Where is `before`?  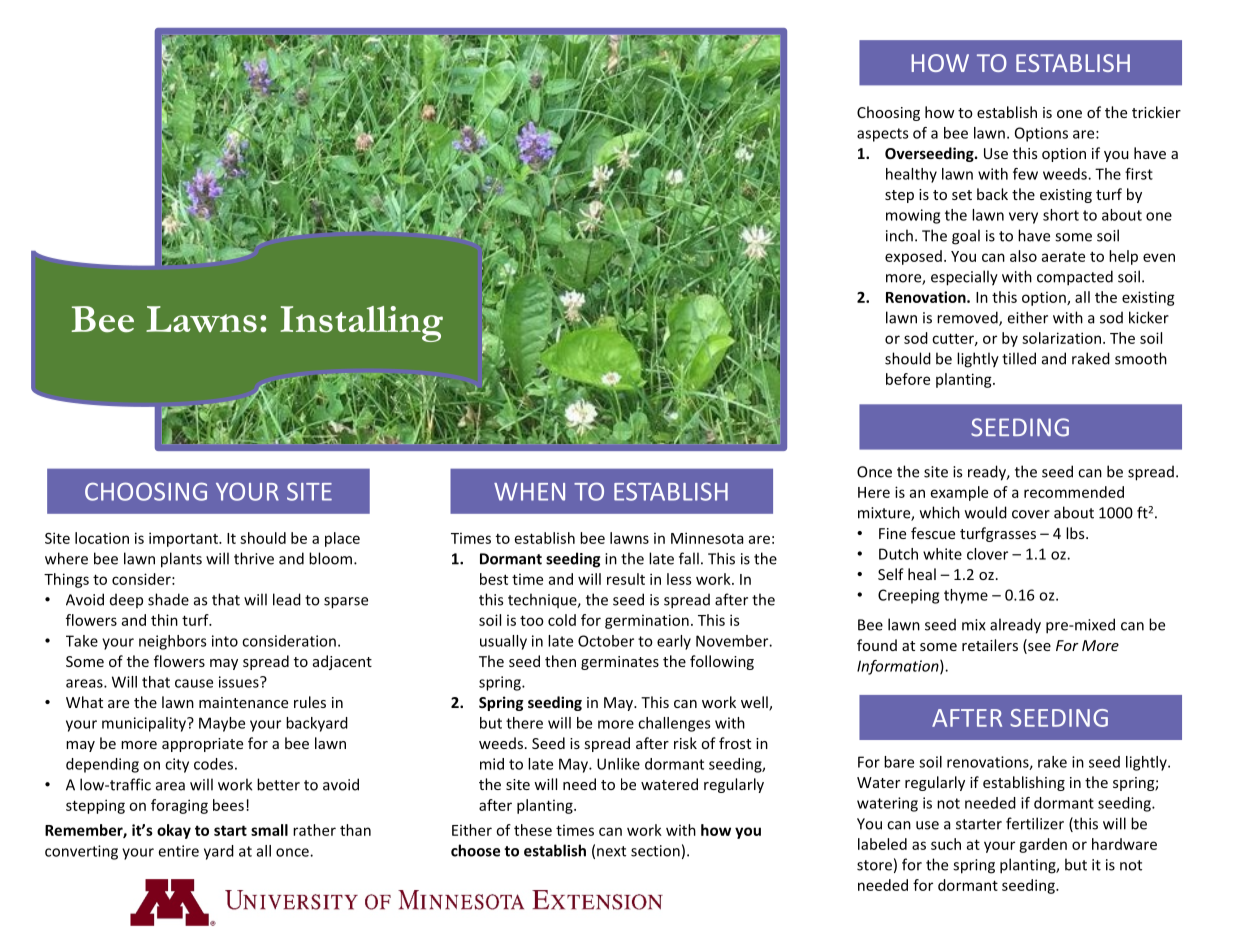 before is located at coordinates (908, 379).
